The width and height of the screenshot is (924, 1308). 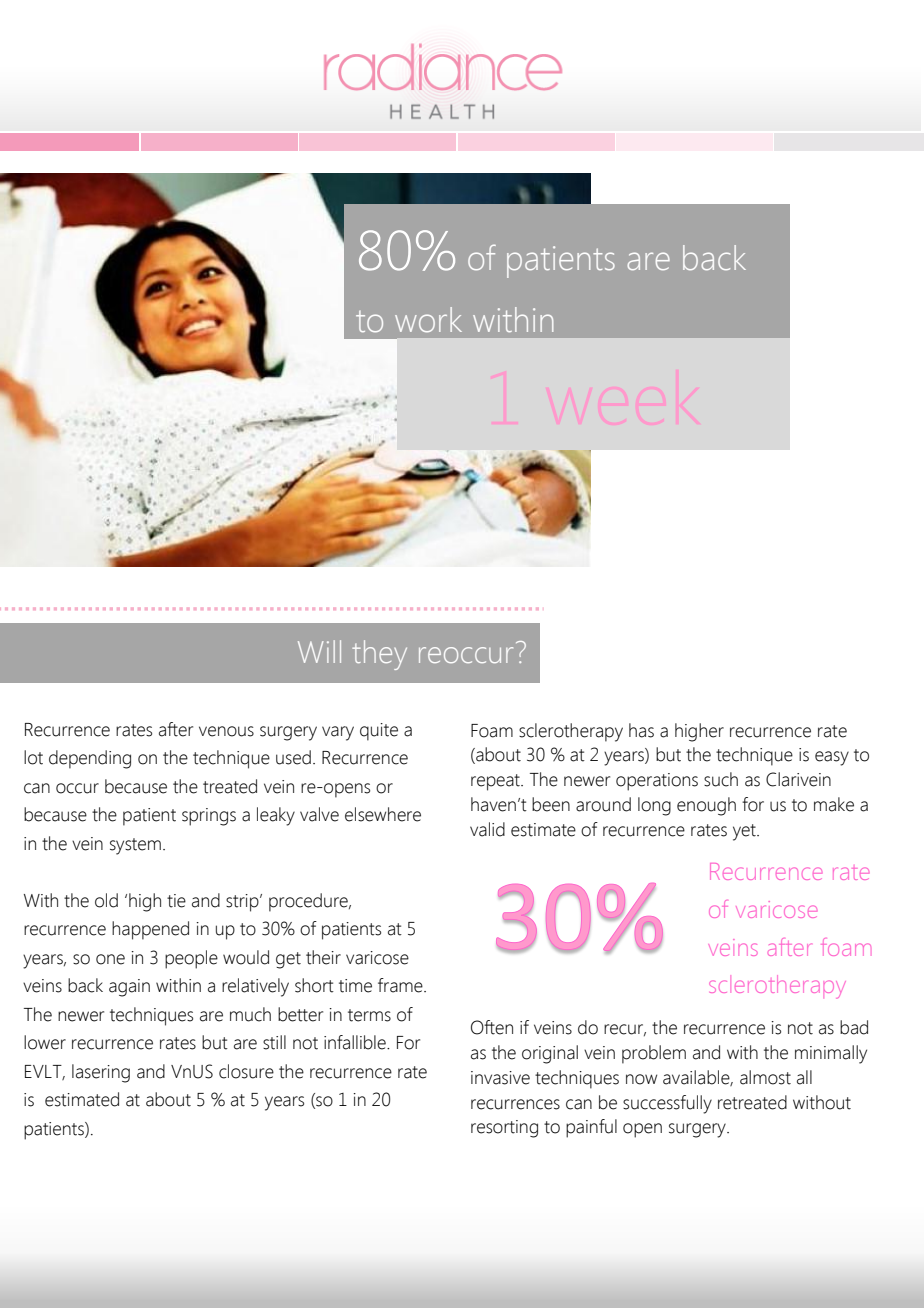 What do you see at coordinates (150, 930) in the screenshot?
I see `happened` at bounding box center [150, 930].
